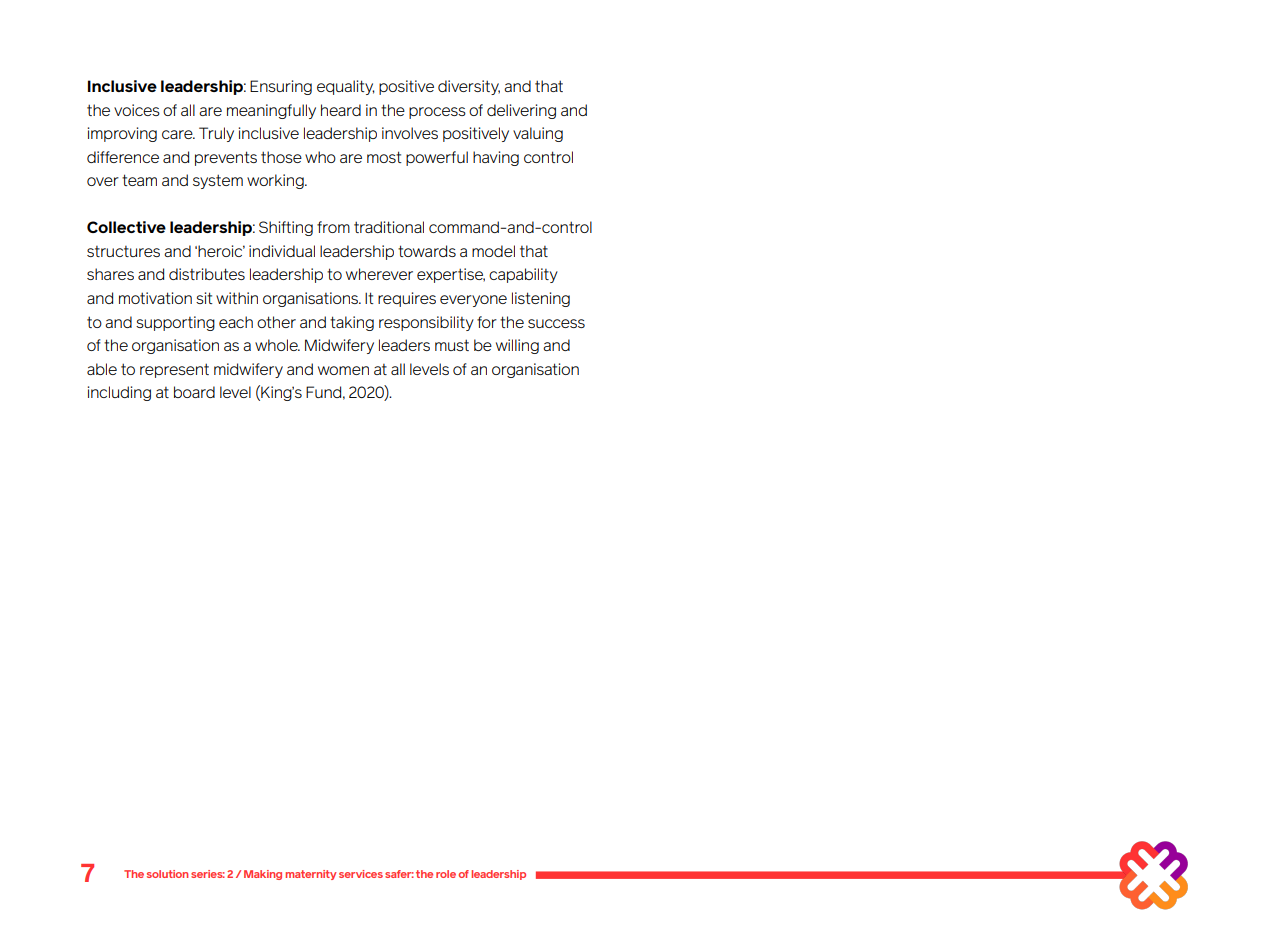  I want to click on structures, so click(123, 251).
